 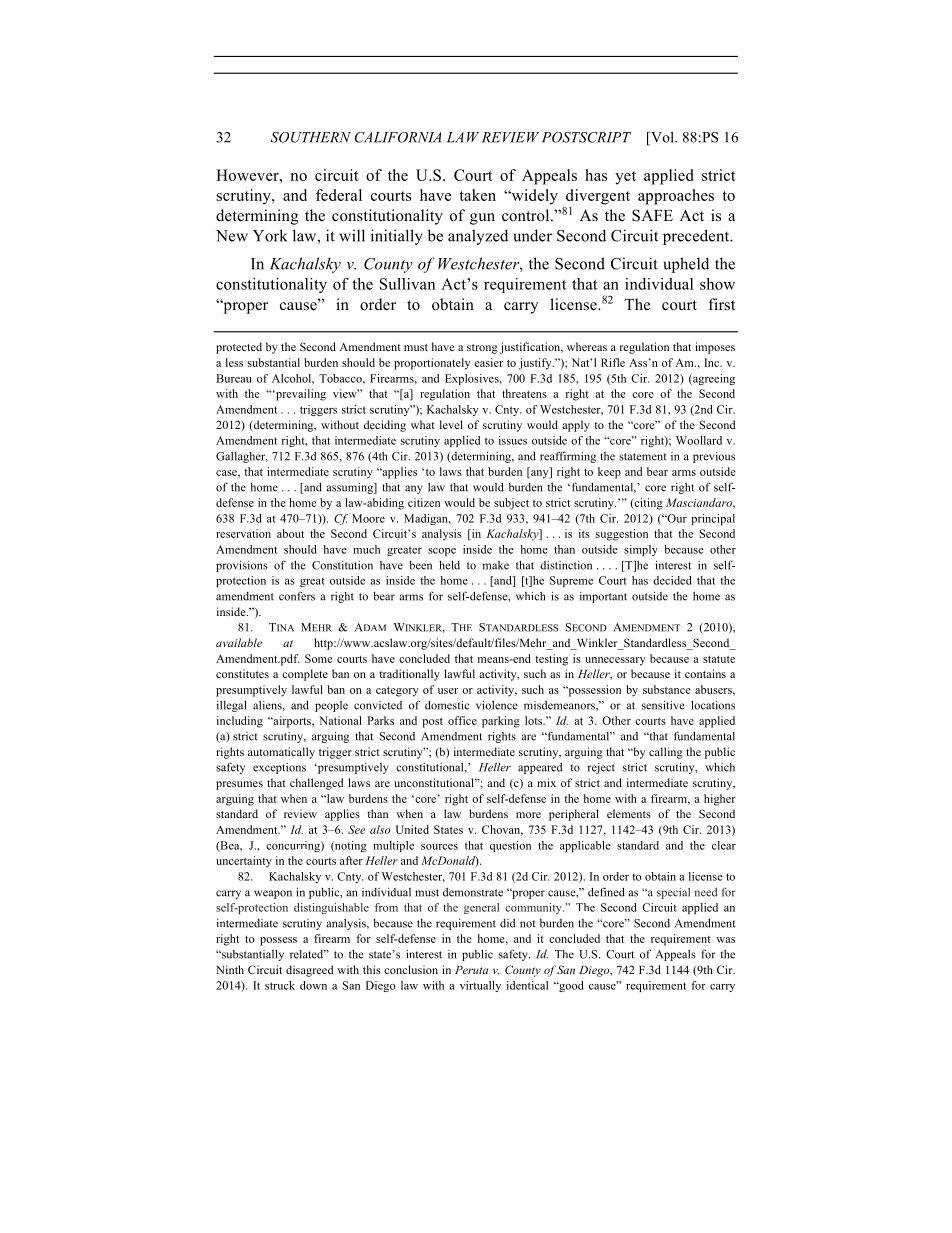 What do you see at coordinates (667, 689) in the screenshot?
I see `substance` at bounding box center [667, 689].
